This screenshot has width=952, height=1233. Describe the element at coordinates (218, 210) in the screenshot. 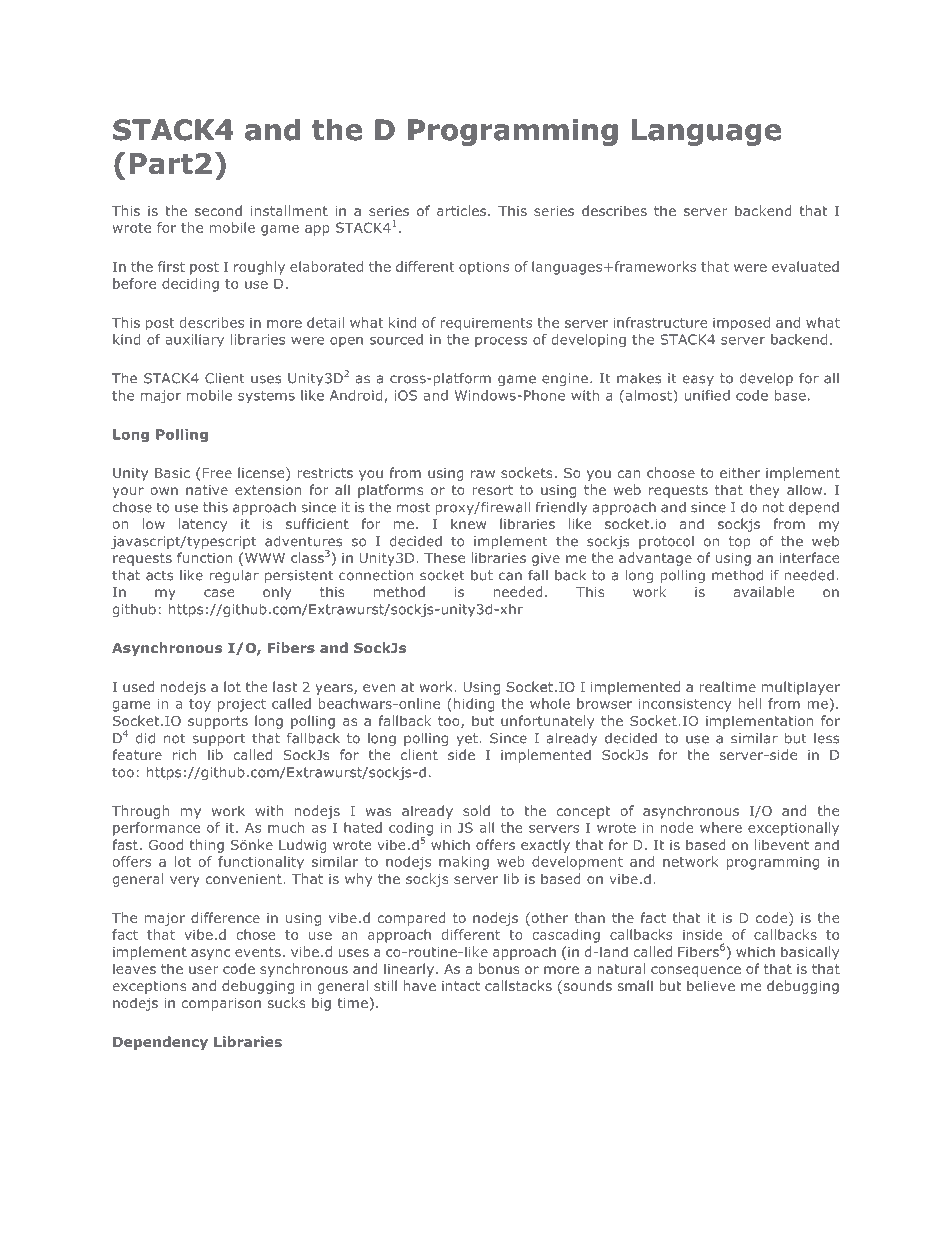

I see `second` at that location.
